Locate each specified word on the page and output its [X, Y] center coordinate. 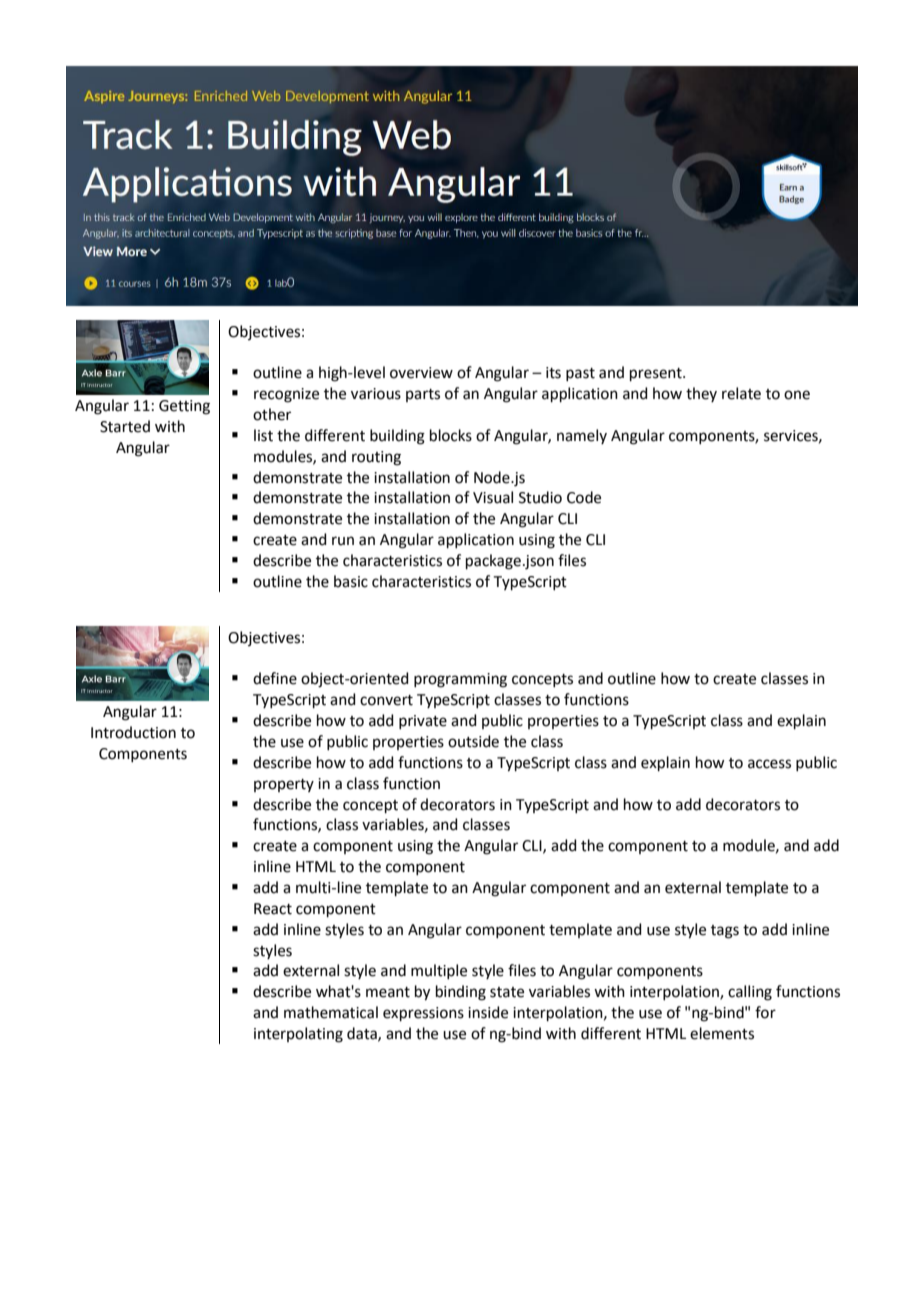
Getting [184, 407]
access [769, 764]
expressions [423, 1014]
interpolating [298, 1035]
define [275, 678]
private [423, 722]
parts [423, 395]
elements [722, 1033]
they [701, 394]
